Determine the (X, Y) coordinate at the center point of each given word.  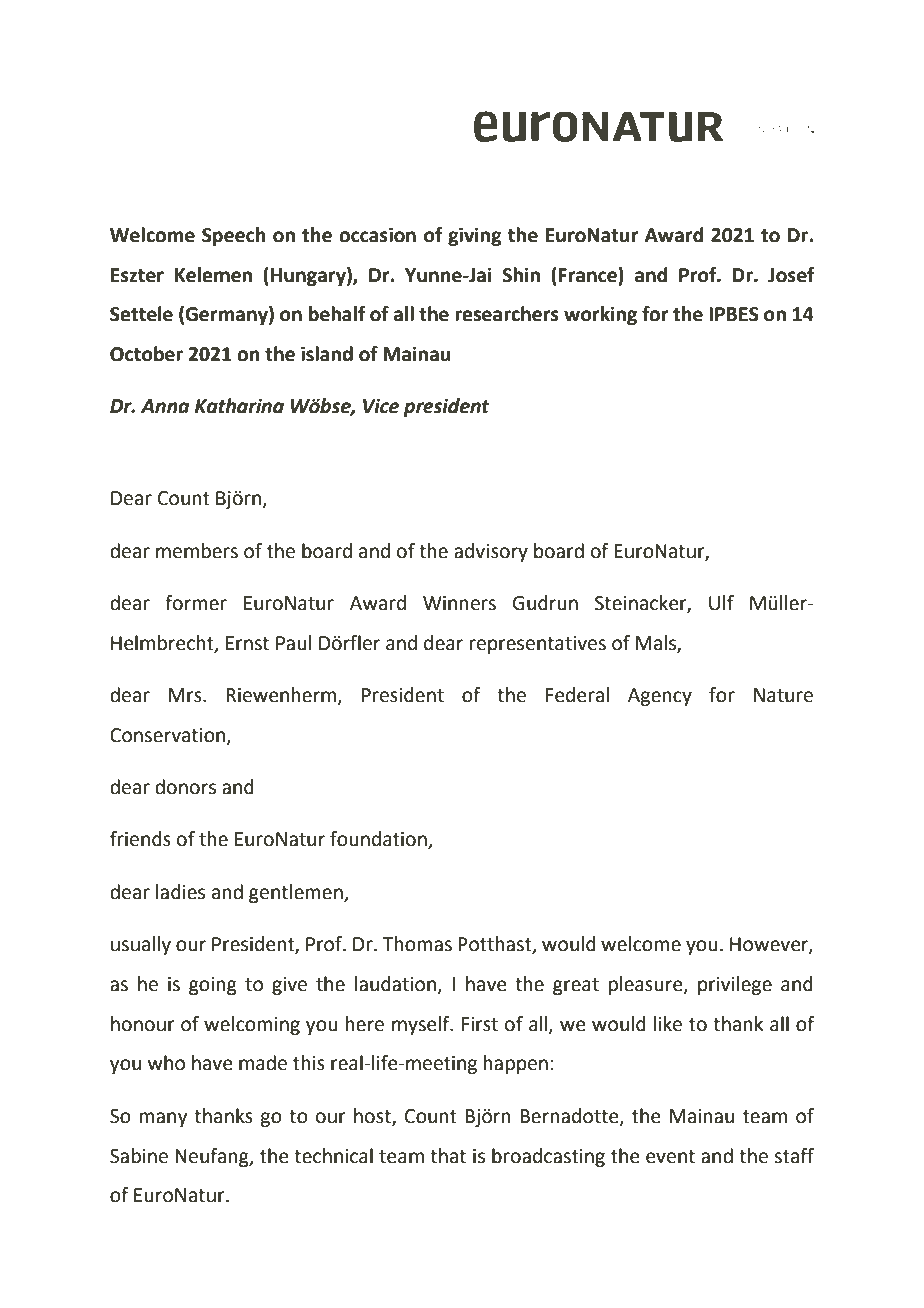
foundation (379, 840)
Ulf (721, 603)
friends (140, 839)
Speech (234, 236)
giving (475, 236)
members (197, 551)
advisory (491, 552)
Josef (791, 275)
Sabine (139, 1156)
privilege (735, 985)
